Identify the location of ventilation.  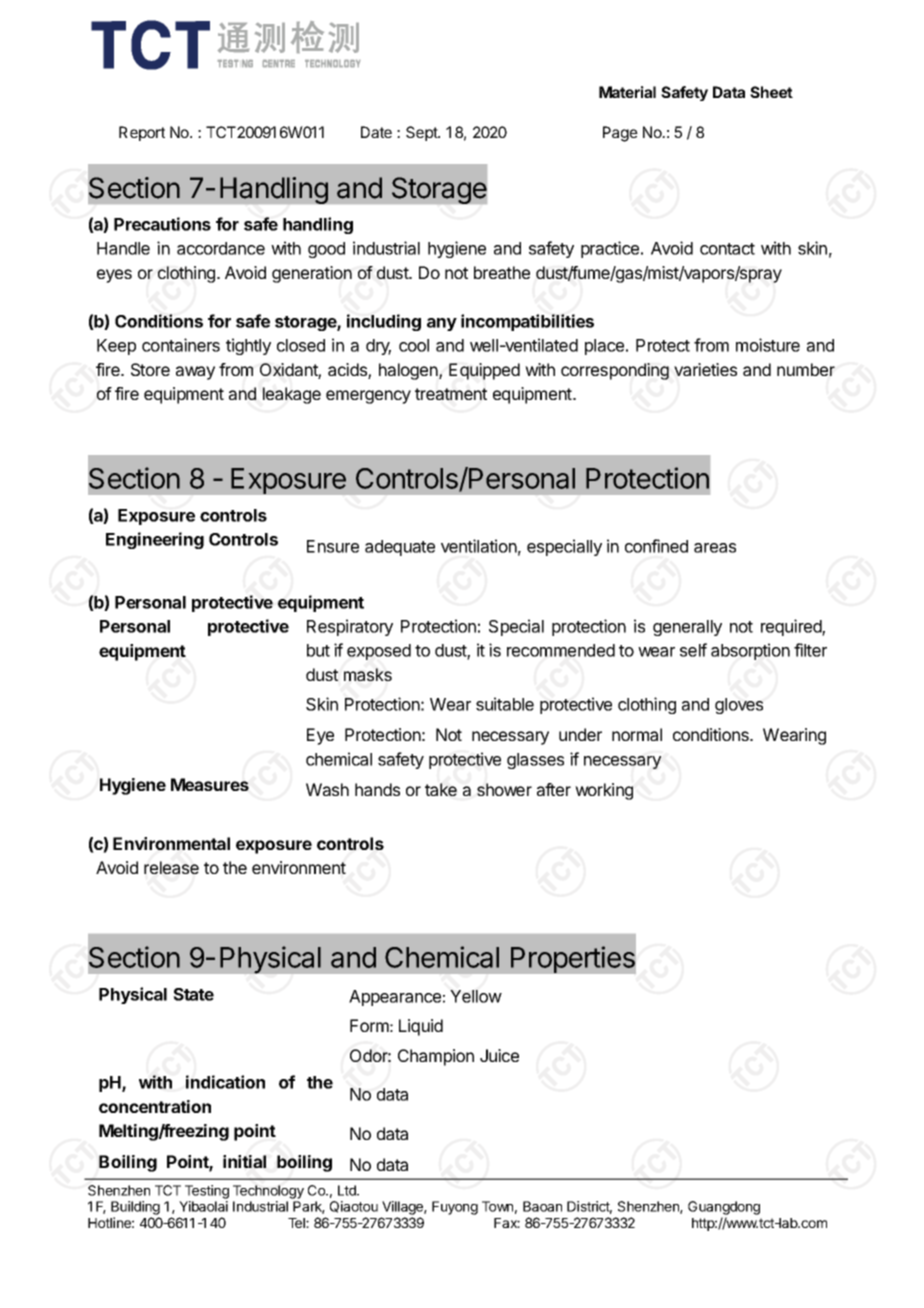
(479, 546).
